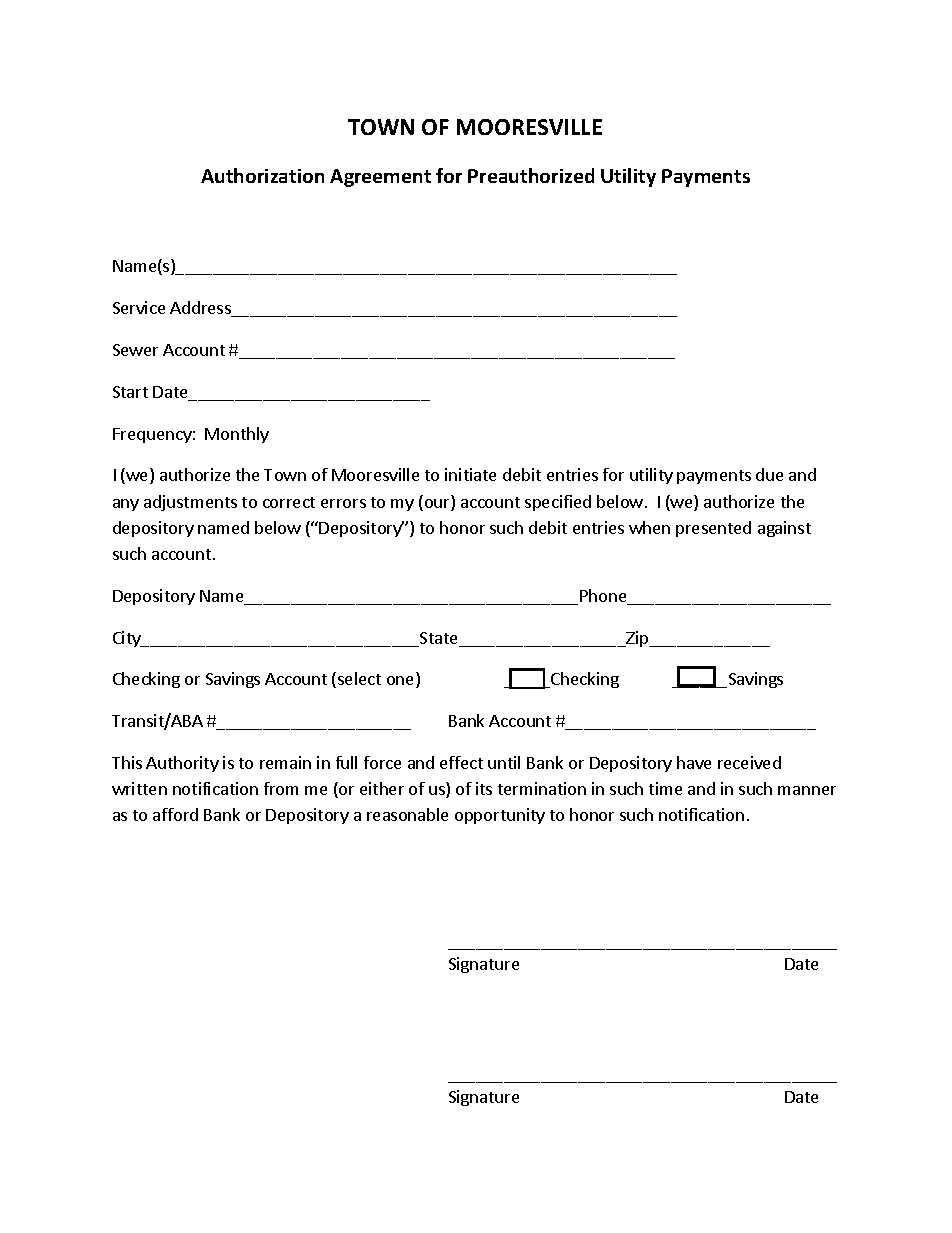 The image size is (952, 1233). Describe the element at coordinates (438, 505) in the screenshot. I see `our` at that location.
